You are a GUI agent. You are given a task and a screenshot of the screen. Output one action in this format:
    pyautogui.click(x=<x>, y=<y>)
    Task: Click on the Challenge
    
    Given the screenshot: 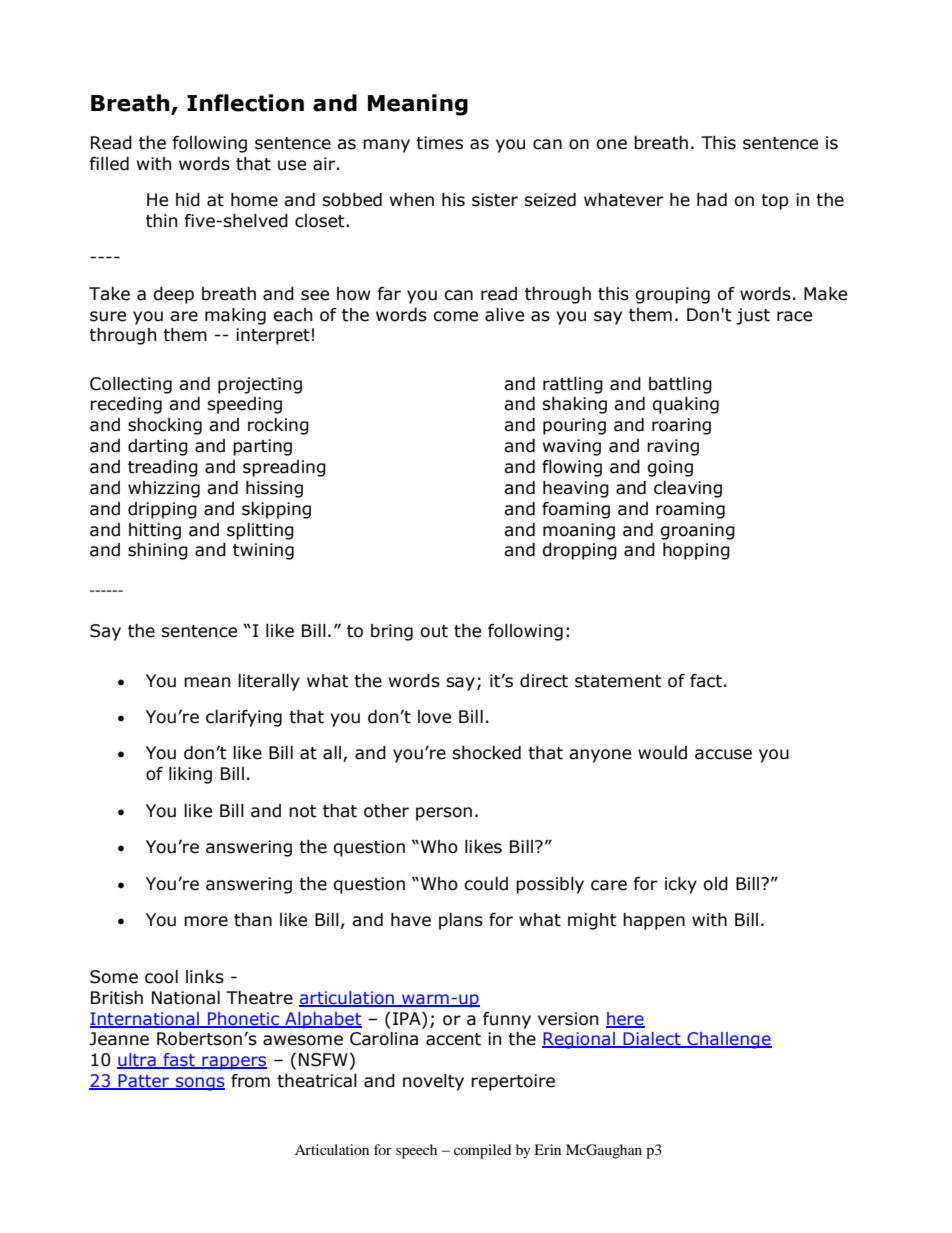 What is the action you would take?
    pyautogui.click(x=728, y=1040)
